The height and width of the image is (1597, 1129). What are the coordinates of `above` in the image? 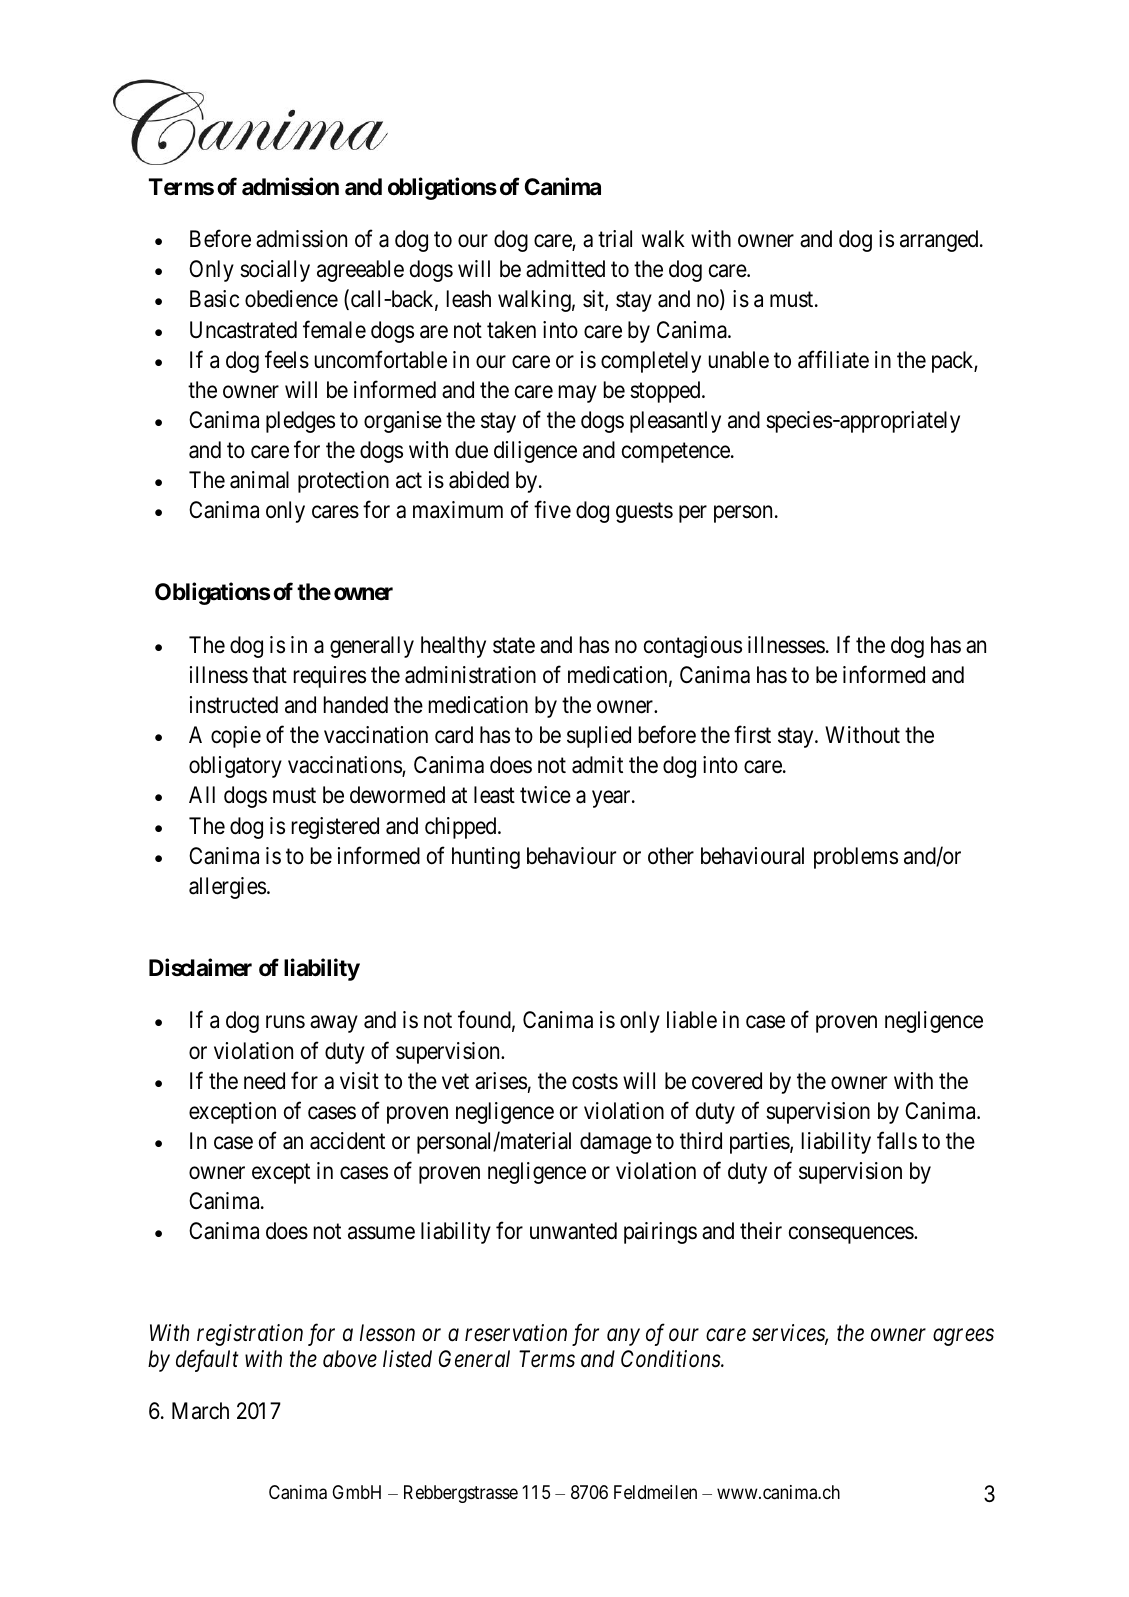 It's located at (350, 1359).
